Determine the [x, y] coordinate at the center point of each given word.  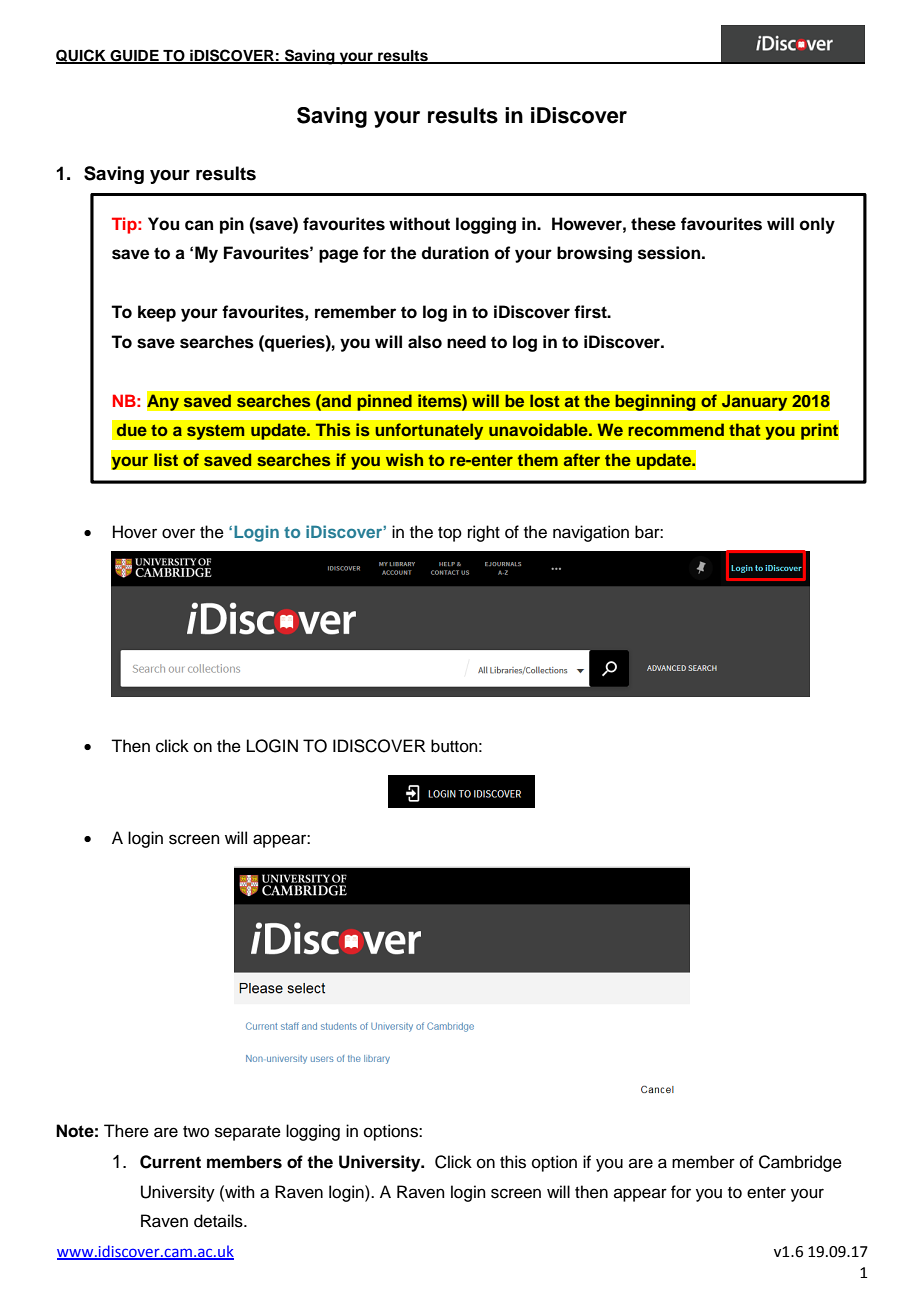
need [466, 342]
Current [170, 1162]
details [219, 1221]
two [196, 1132]
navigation [591, 533]
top [450, 534]
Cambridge [800, 1163]
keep [157, 313]
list [166, 459]
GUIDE [134, 57]
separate [248, 1133]
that [745, 430]
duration [455, 253]
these [653, 224]
